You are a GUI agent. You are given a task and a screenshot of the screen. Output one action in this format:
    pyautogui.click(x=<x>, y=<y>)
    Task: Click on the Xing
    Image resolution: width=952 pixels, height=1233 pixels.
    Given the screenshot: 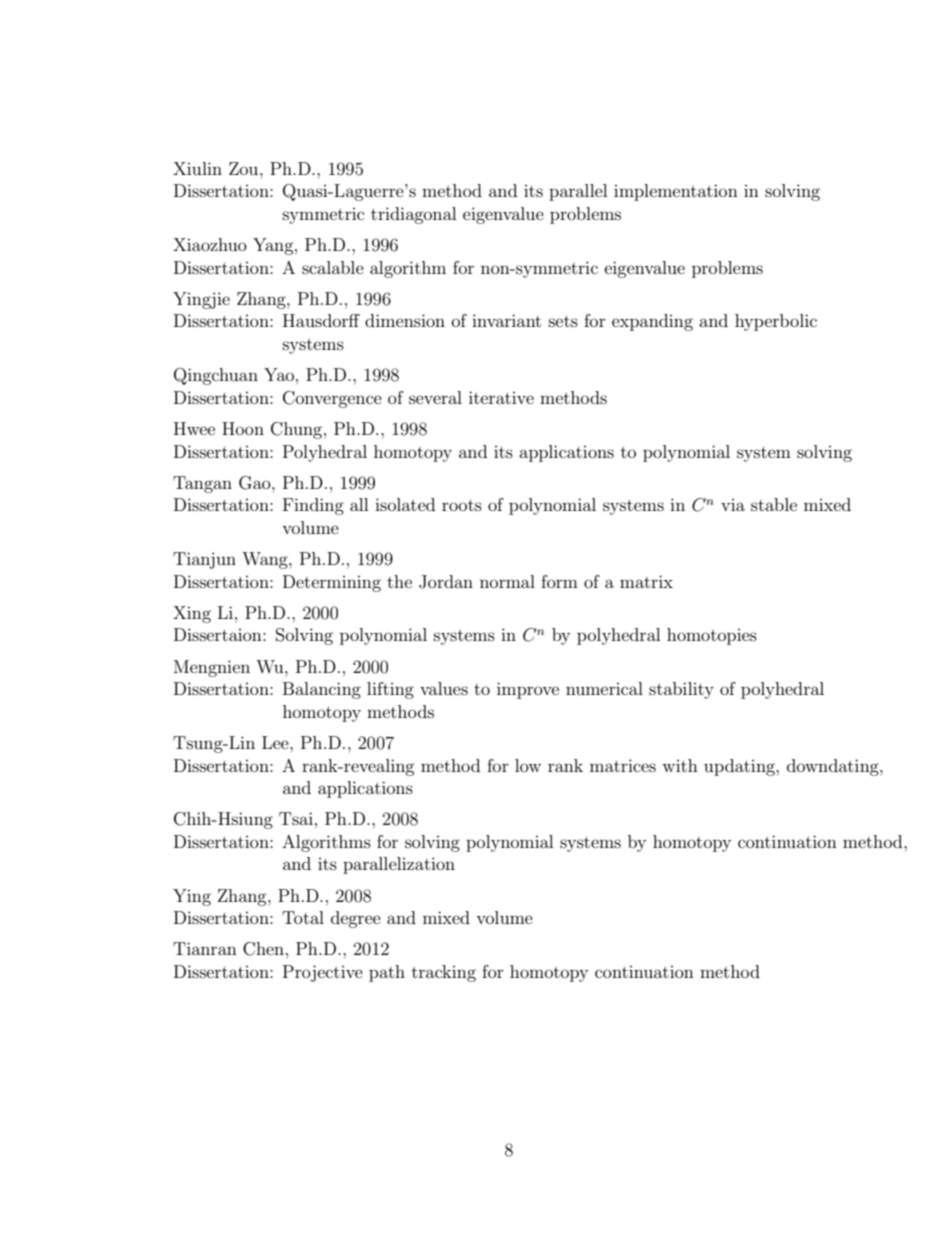 What is the action you would take?
    pyautogui.click(x=192, y=614)
